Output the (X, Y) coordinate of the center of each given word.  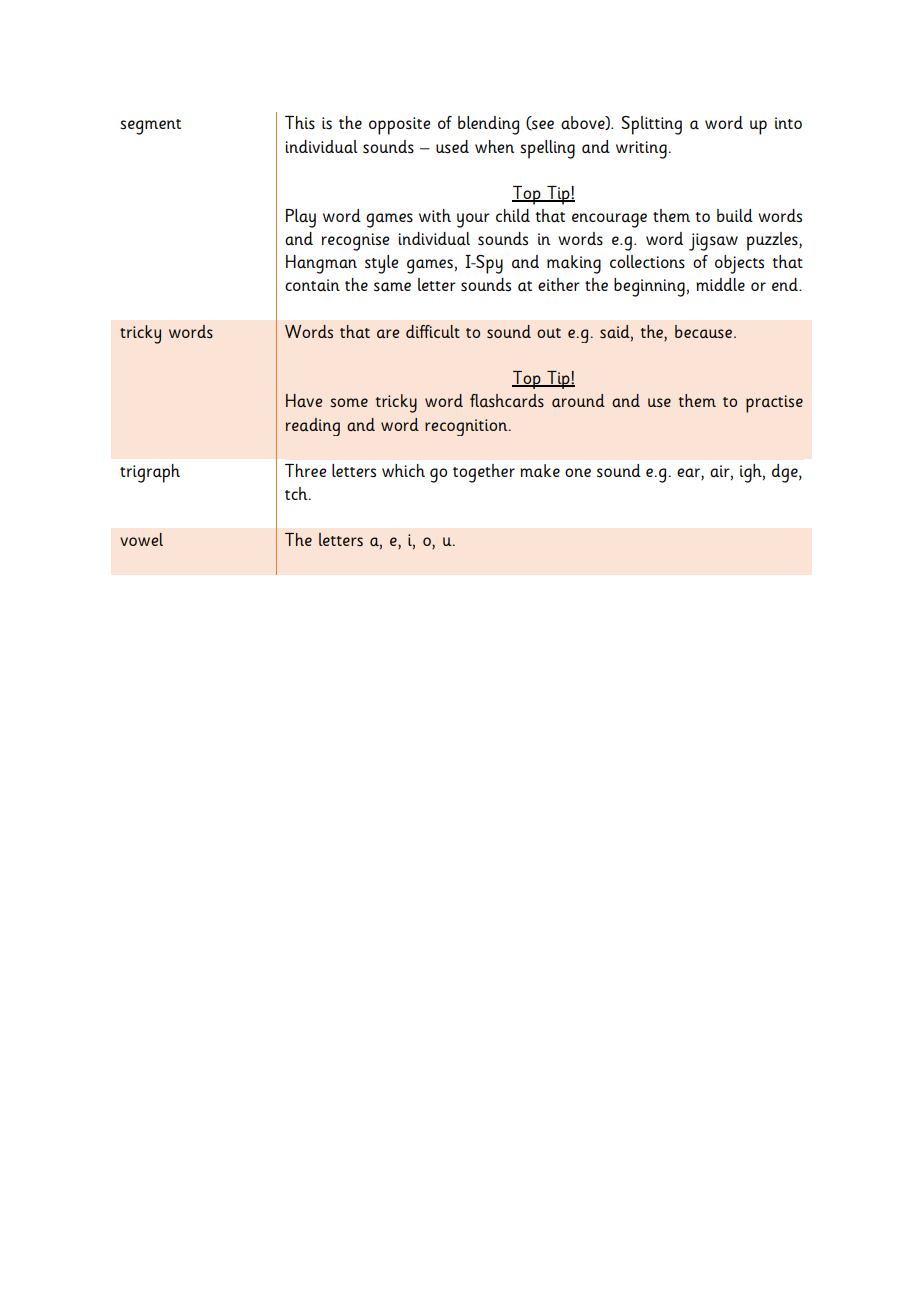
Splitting (651, 125)
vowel (141, 539)
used (452, 147)
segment (150, 127)
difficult (433, 331)
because (703, 331)
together (484, 473)
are (388, 333)
